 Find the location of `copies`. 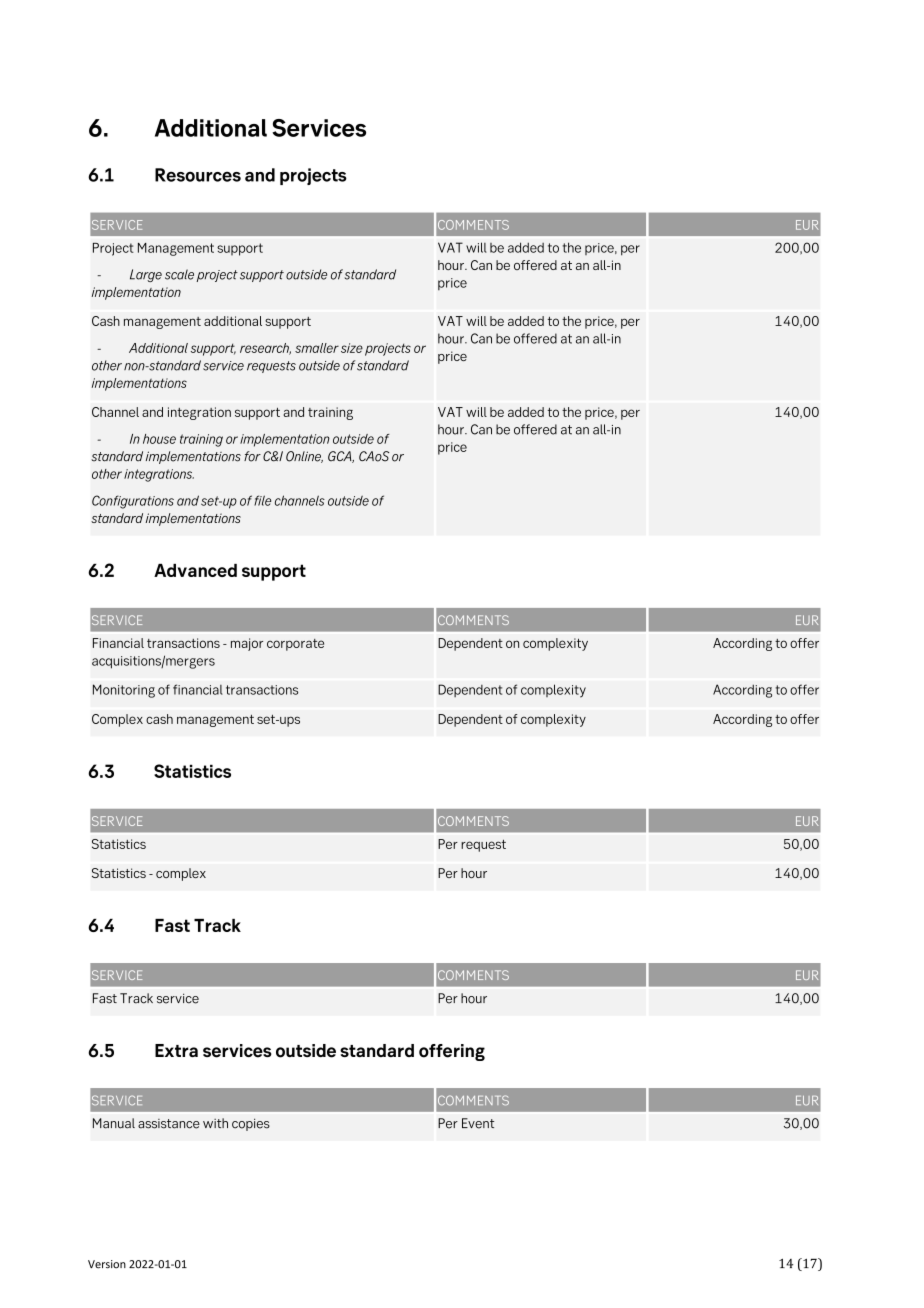

copies is located at coordinates (251, 1124).
